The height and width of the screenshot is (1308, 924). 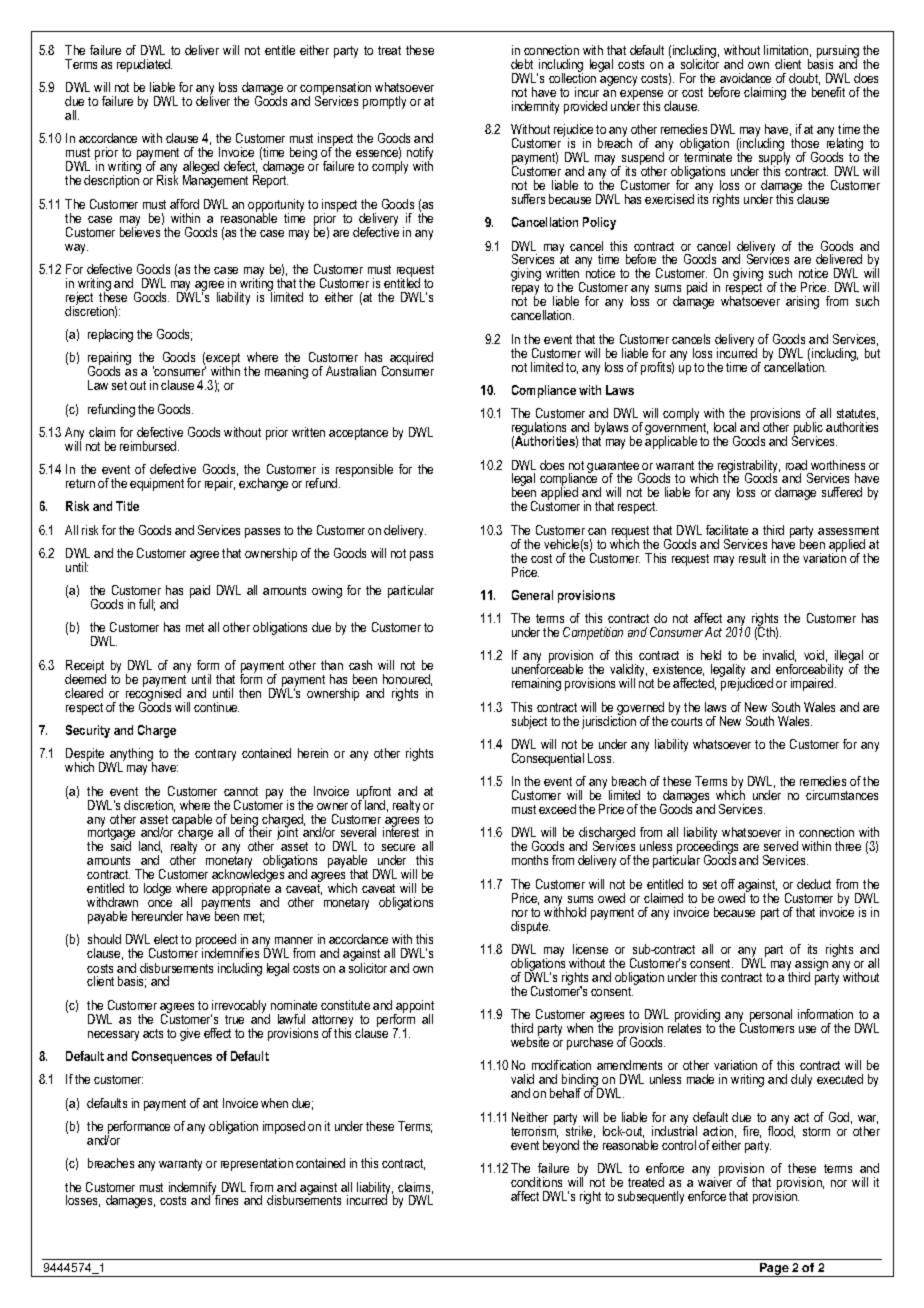 What do you see at coordinates (153, 695) in the screenshot?
I see `recognised` at bounding box center [153, 695].
